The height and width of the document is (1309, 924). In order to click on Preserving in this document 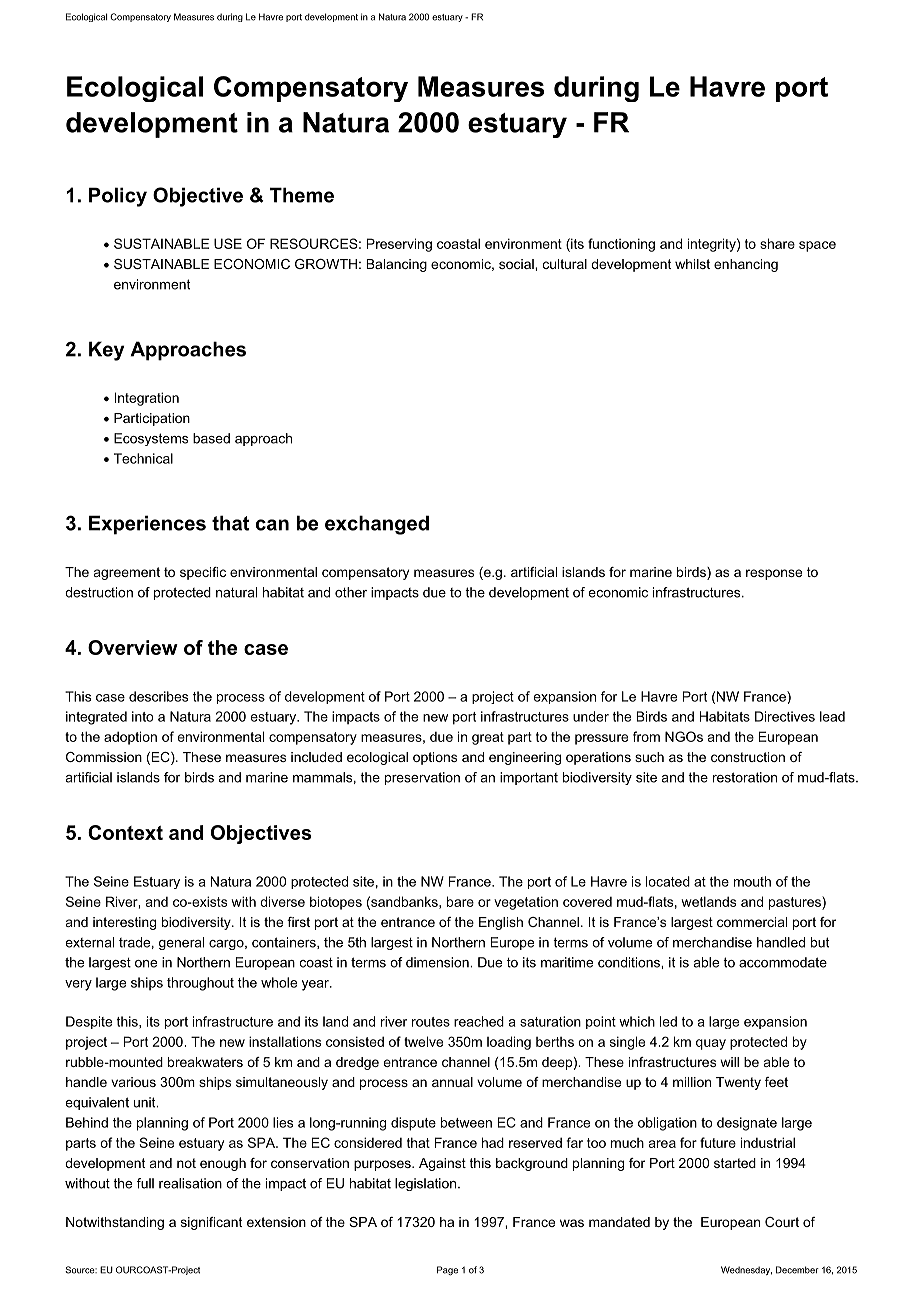, I will do `click(399, 245)`.
